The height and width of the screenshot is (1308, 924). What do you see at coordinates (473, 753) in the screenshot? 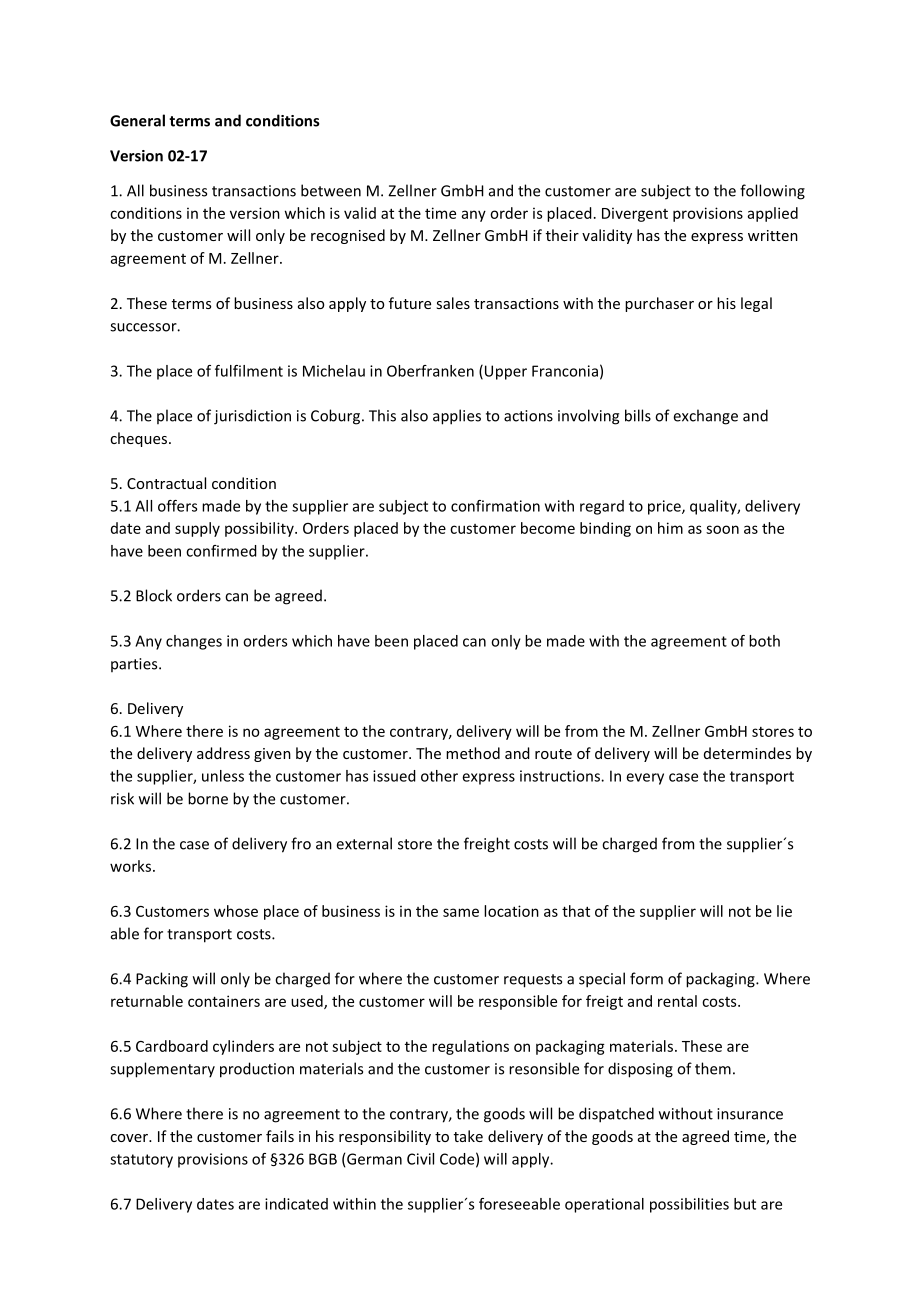
I see `method` at bounding box center [473, 753].
